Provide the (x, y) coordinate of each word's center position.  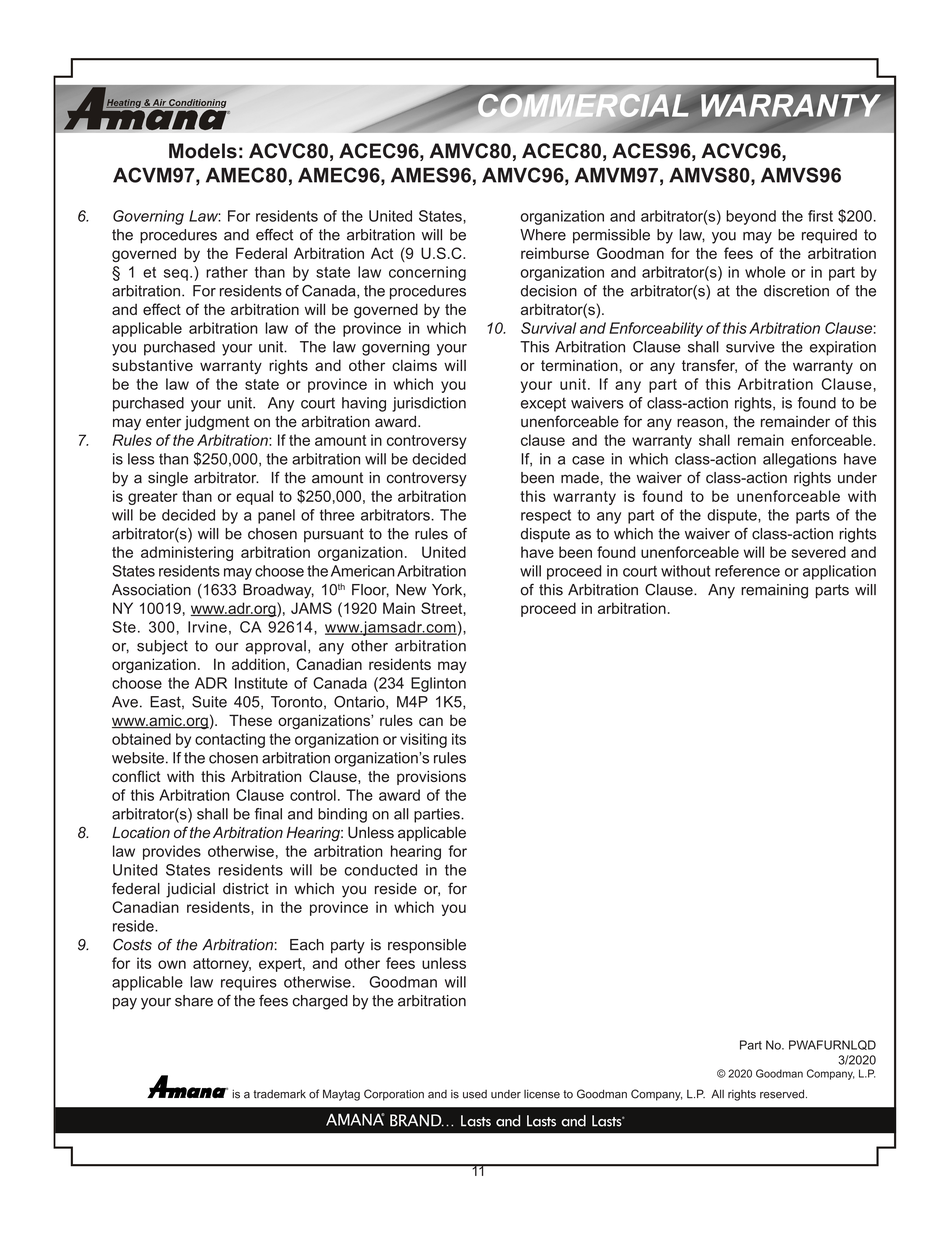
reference (747, 571)
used (475, 1094)
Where (543, 235)
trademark (279, 1094)
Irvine (207, 627)
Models (203, 151)
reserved (782, 1094)
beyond (751, 217)
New (411, 590)
